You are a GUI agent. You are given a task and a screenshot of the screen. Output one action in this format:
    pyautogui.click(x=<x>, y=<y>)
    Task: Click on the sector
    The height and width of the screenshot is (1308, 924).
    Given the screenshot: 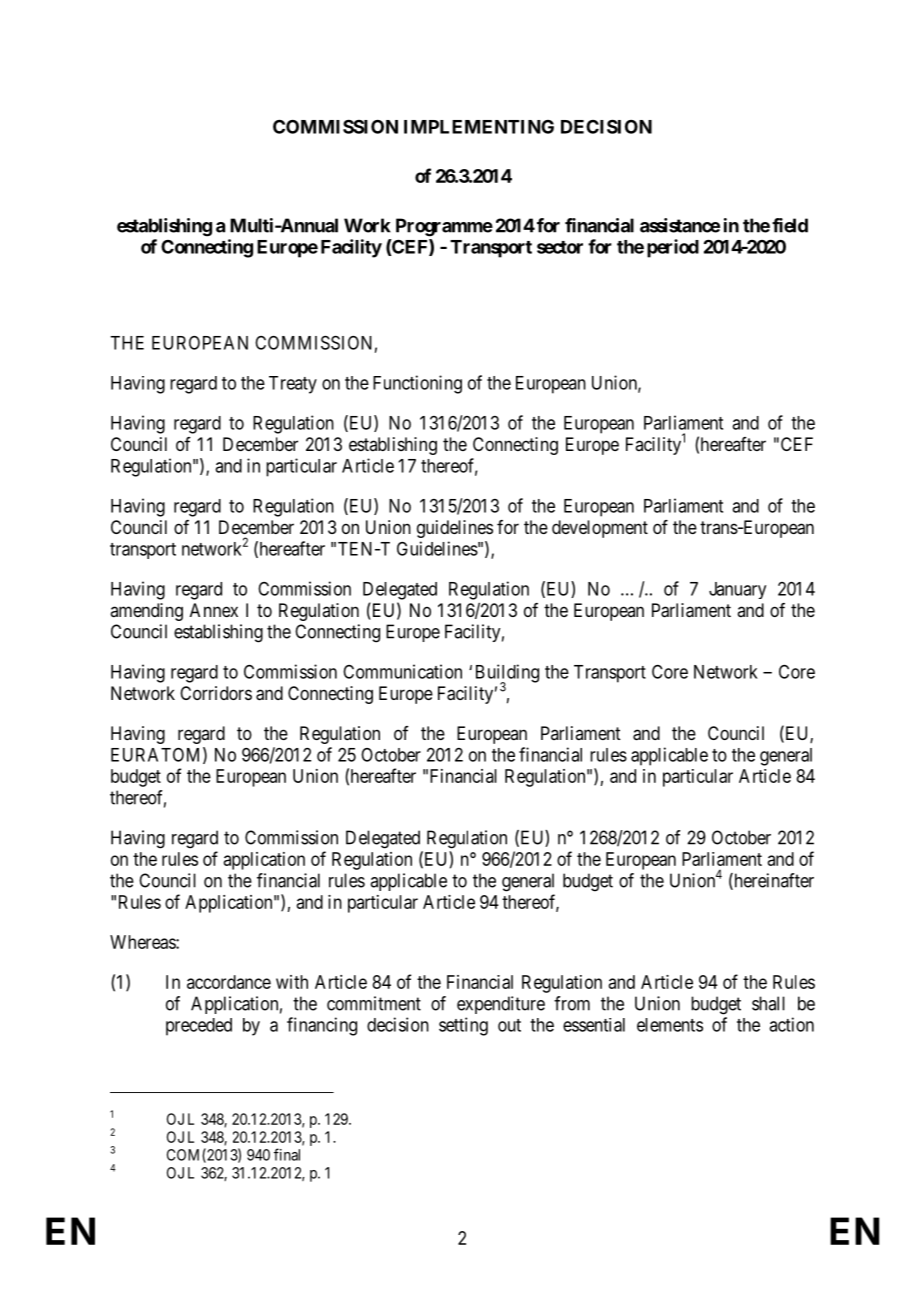 What is the action you would take?
    pyautogui.click(x=560, y=247)
